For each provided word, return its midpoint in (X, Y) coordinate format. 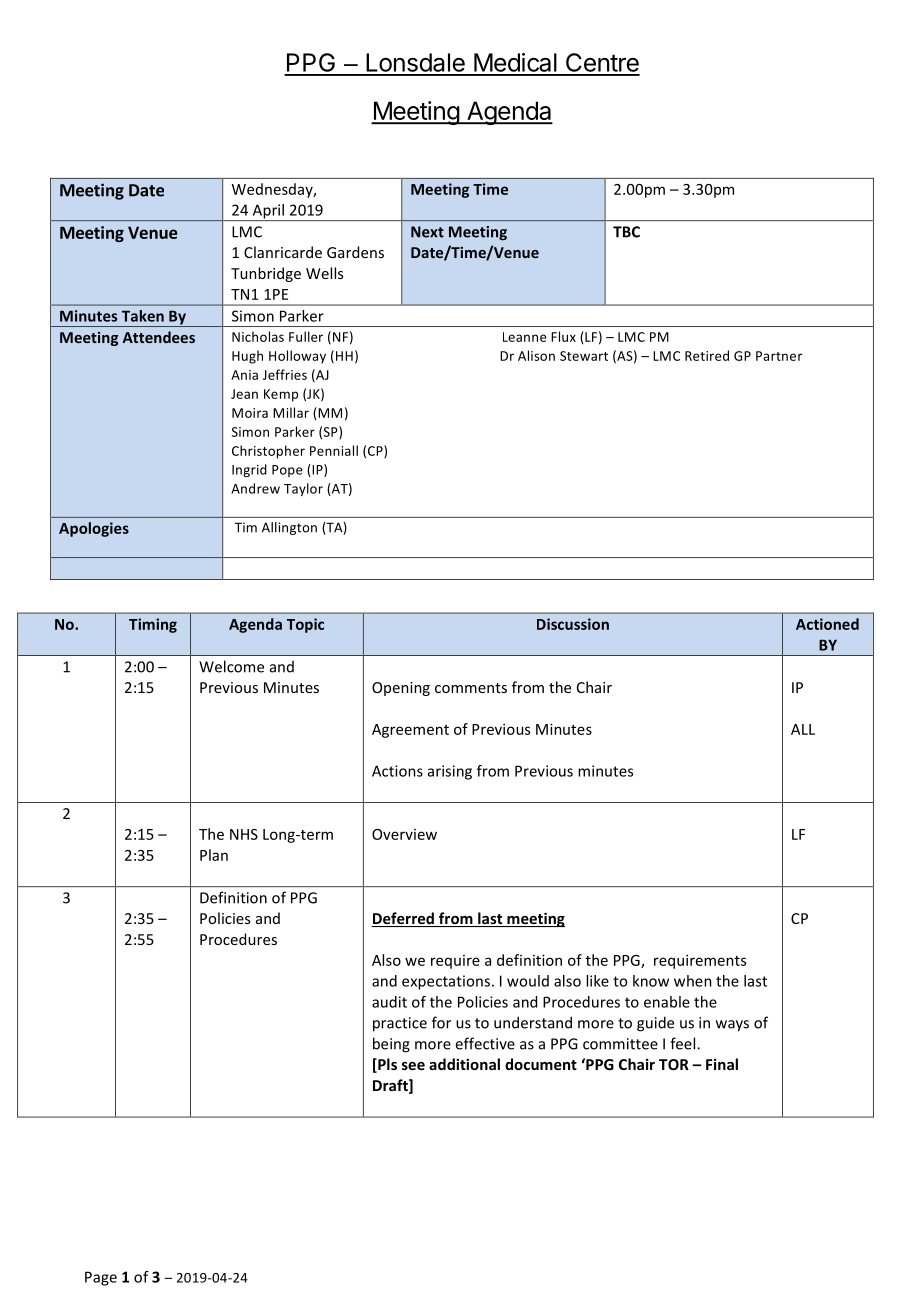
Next (427, 232)
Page (101, 1278)
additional (464, 1064)
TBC (626, 232)
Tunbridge (266, 274)
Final (722, 1064)
